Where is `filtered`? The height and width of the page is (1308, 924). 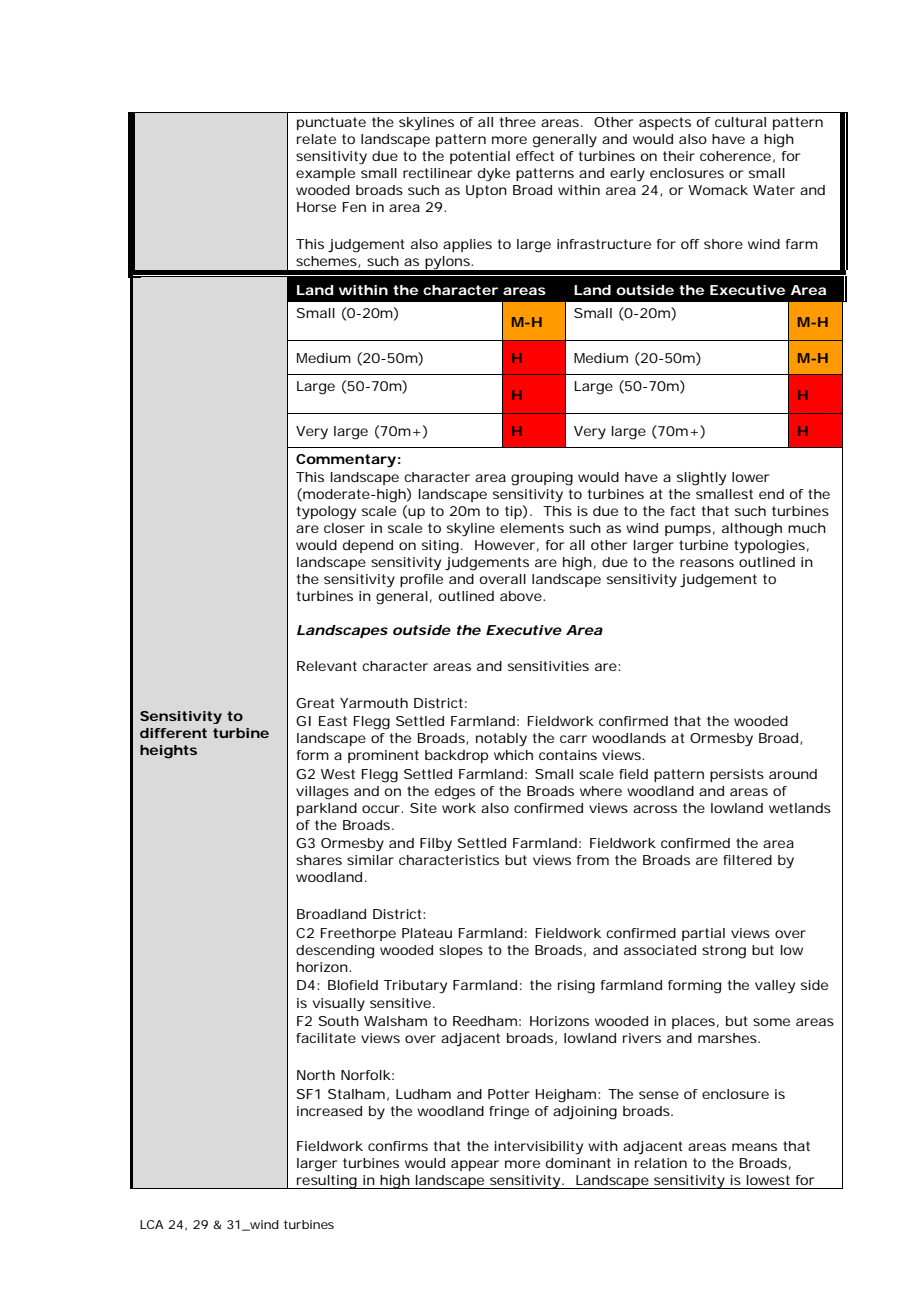
filtered is located at coordinates (747, 860).
